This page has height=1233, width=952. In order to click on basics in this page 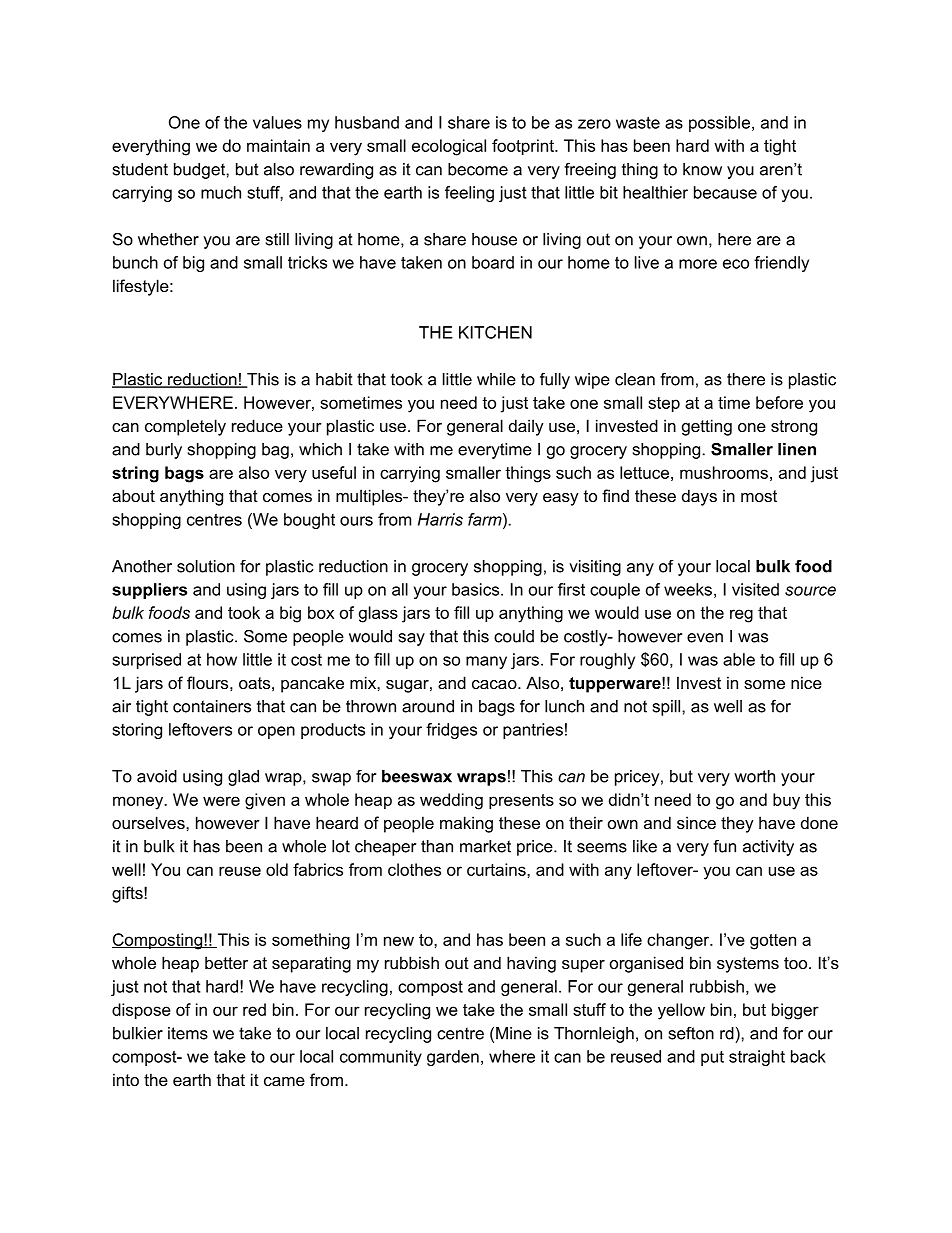, I will do `click(477, 589)`.
